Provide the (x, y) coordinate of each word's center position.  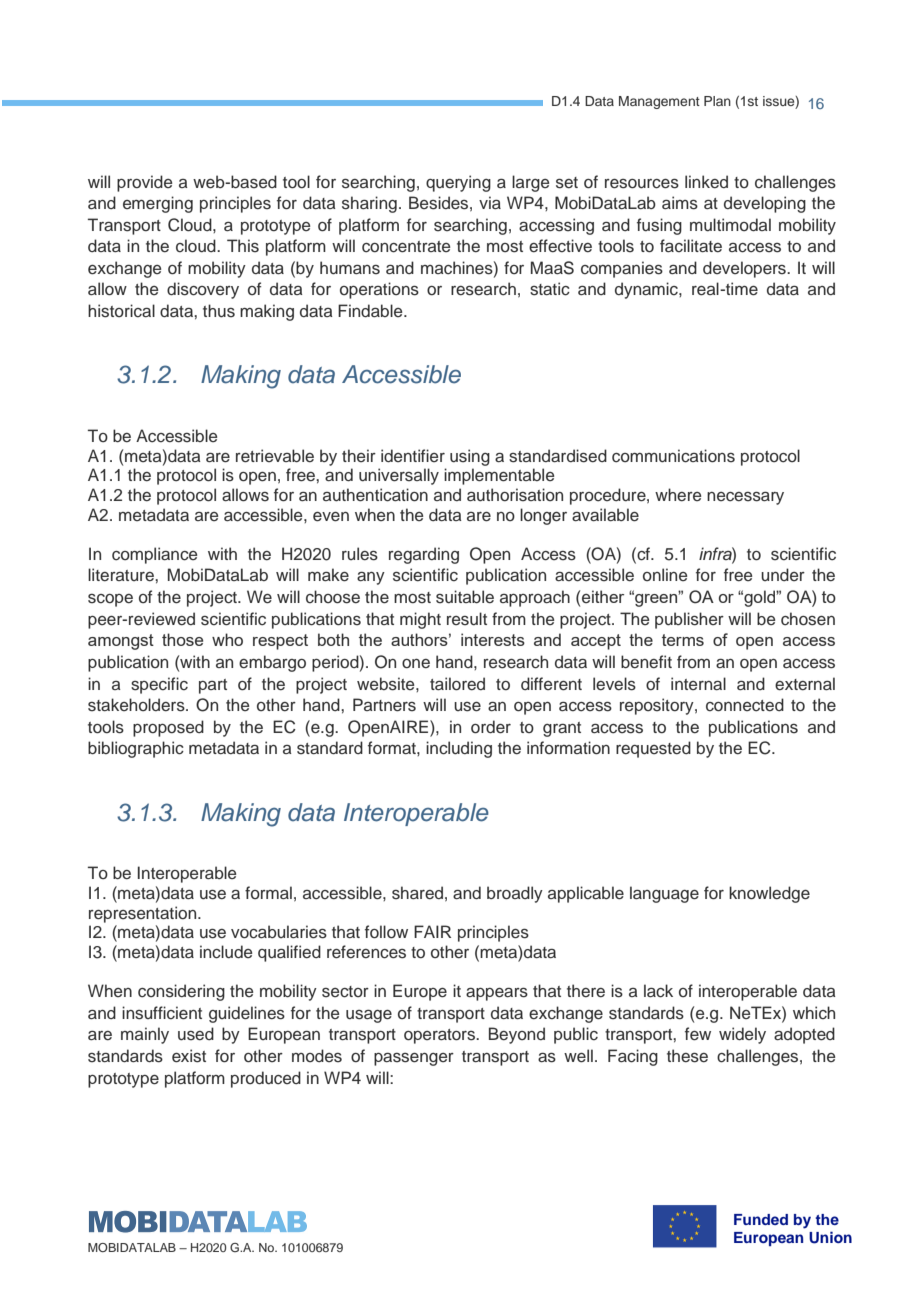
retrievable (275, 456)
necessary (745, 498)
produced (266, 1079)
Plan (717, 101)
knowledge (769, 894)
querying (458, 183)
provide (144, 183)
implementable (499, 476)
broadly (515, 894)
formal (268, 892)
